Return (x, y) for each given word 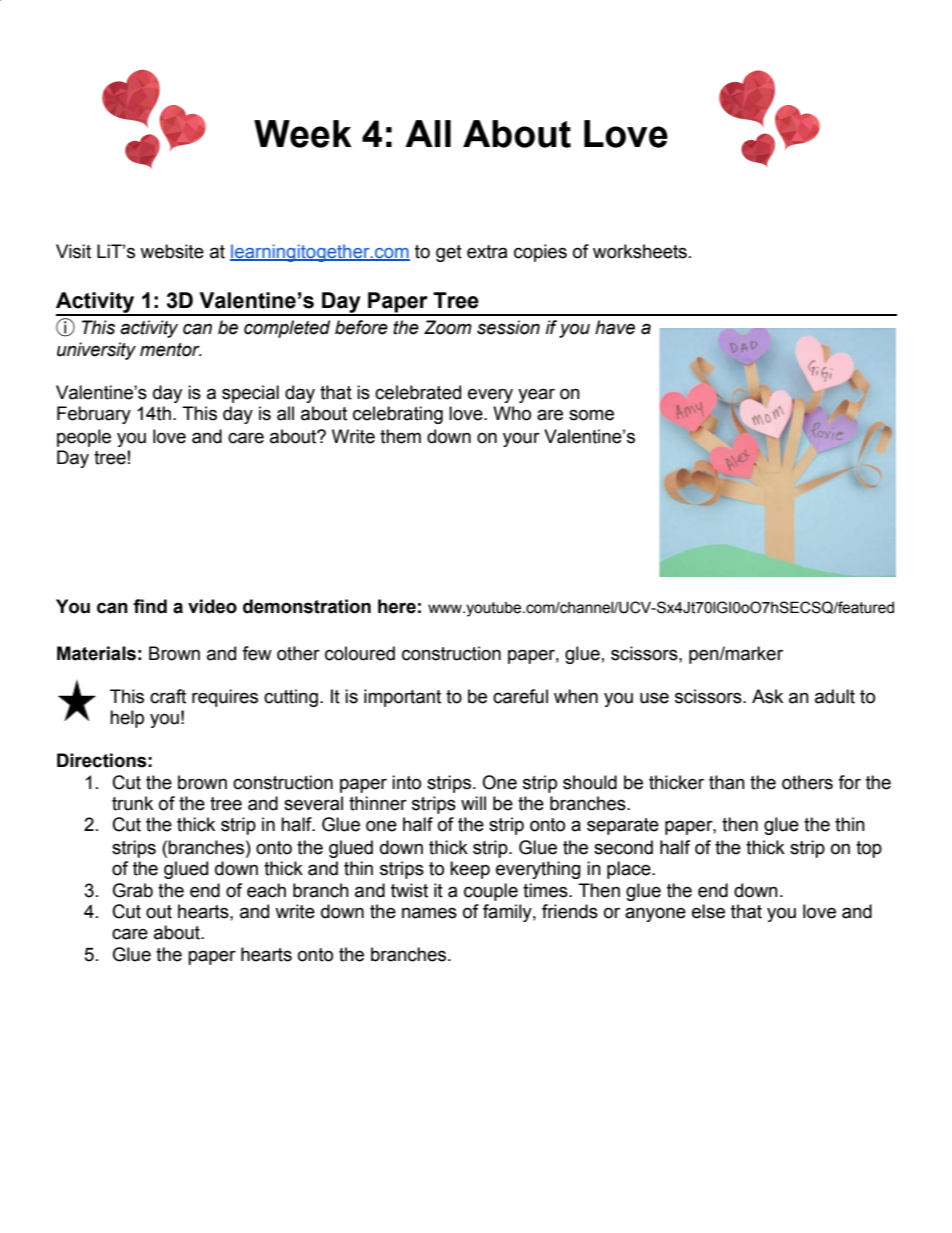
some (591, 415)
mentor (171, 350)
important (402, 698)
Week (303, 134)
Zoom (448, 327)
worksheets (640, 251)
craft (168, 696)
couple (491, 892)
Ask (767, 696)
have (615, 327)
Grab (133, 890)
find (150, 606)
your (521, 439)
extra (487, 252)
